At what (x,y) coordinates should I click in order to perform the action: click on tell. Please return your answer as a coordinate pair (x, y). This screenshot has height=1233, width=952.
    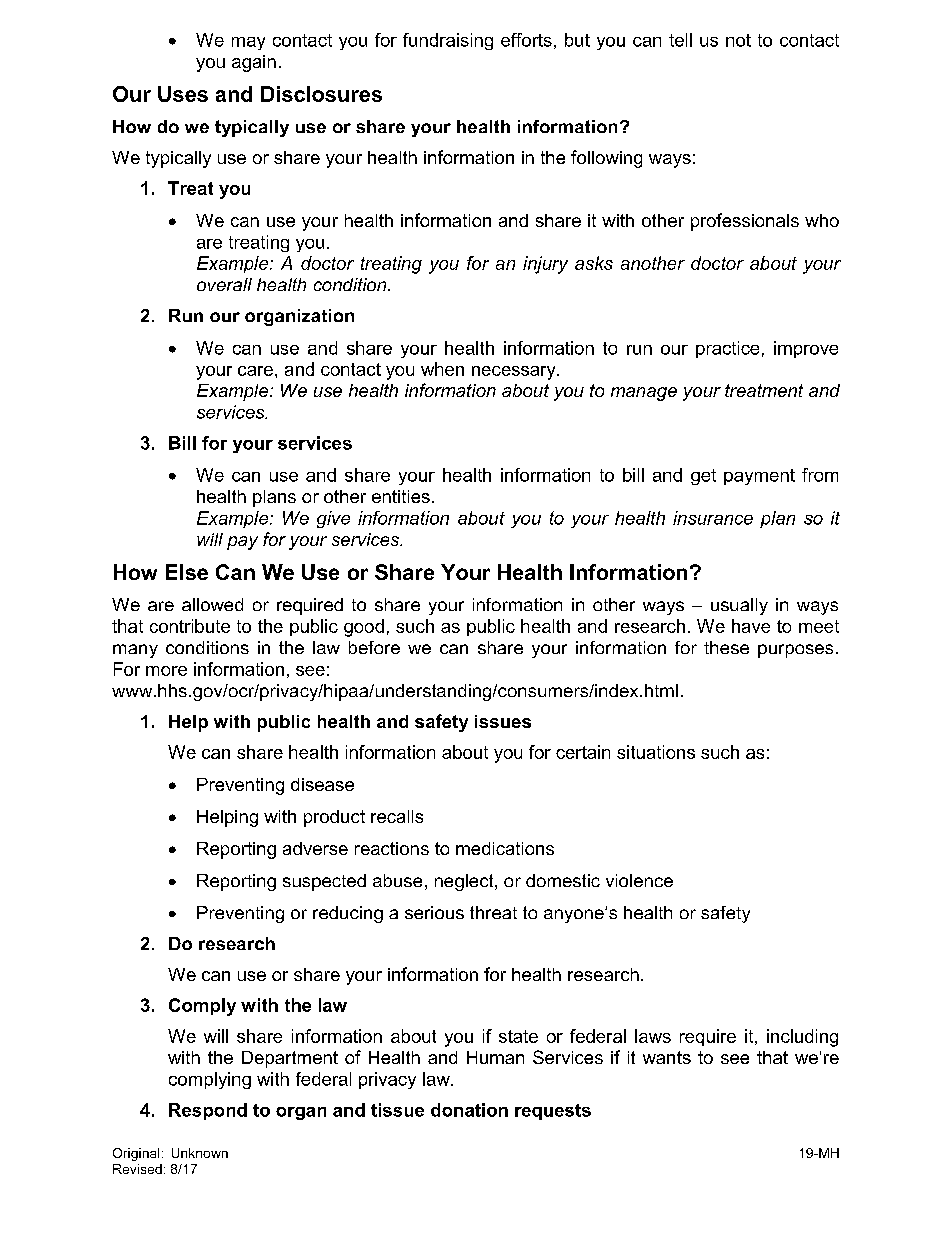
    Looking at the image, I should click on (680, 40).
